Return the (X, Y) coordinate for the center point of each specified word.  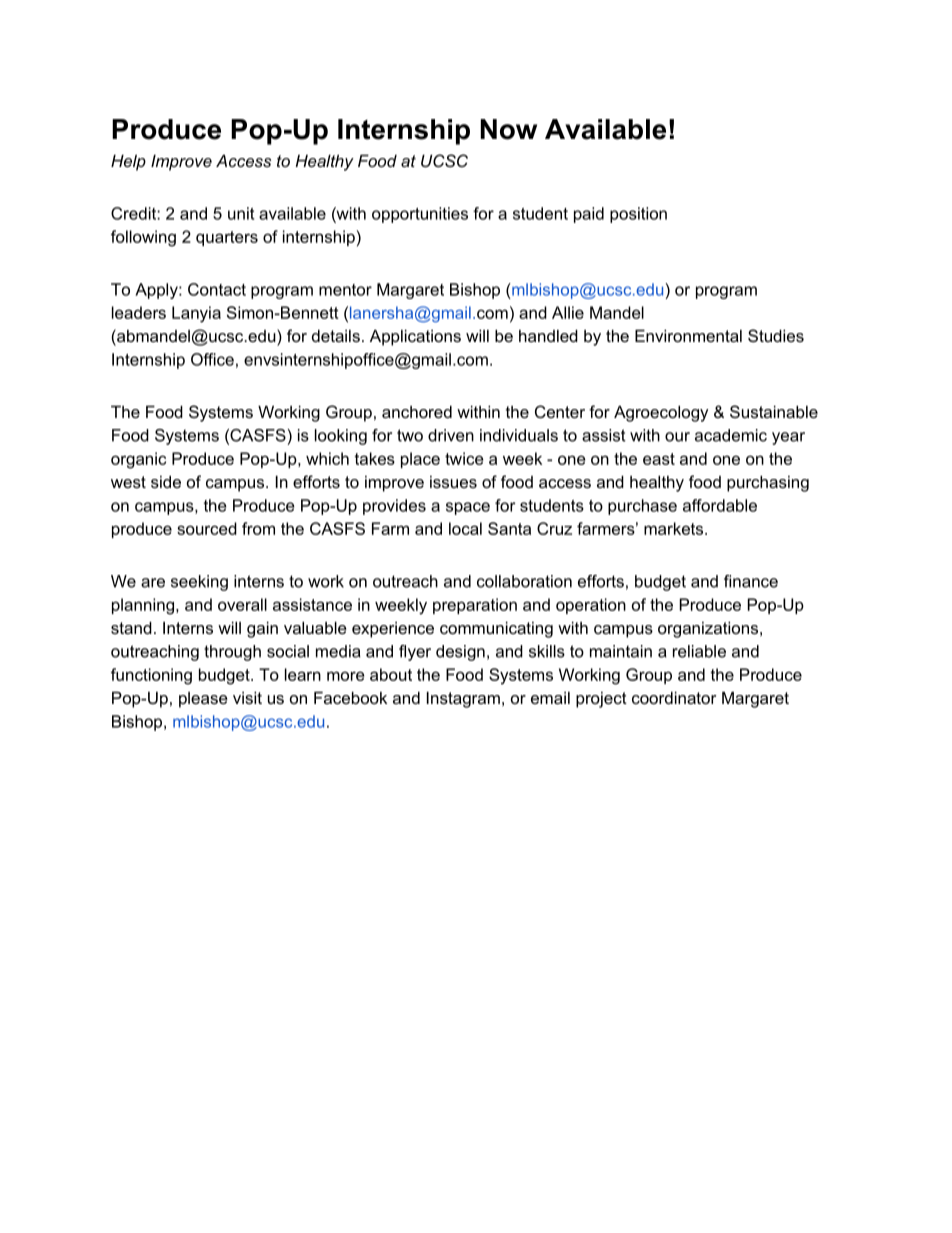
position (638, 215)
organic (138, 460)
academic (731, 435)
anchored (417, 412)
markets (675, 528)
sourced (207, 528)
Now (509, 129)
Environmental (688, 336)
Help (128, 163)
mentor (345, 290)
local (465, 528)
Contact (217, 289)
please (203, 700)
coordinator (674, 698)
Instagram (463, 700)
